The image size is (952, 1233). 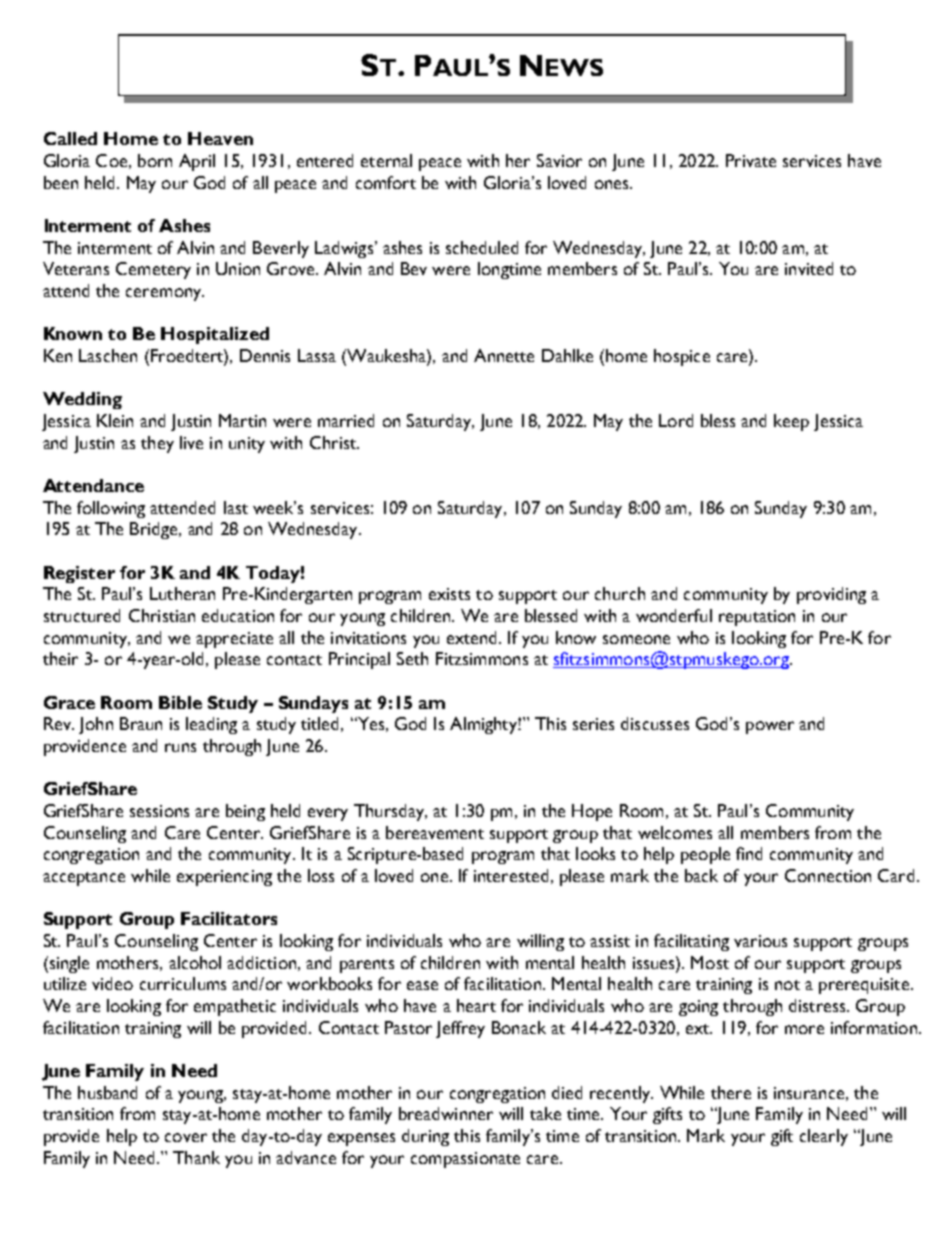 What do you see at coordinates (446, 1113) in the image?
I see `breadwinner` at bounding box center [446, 1113].
